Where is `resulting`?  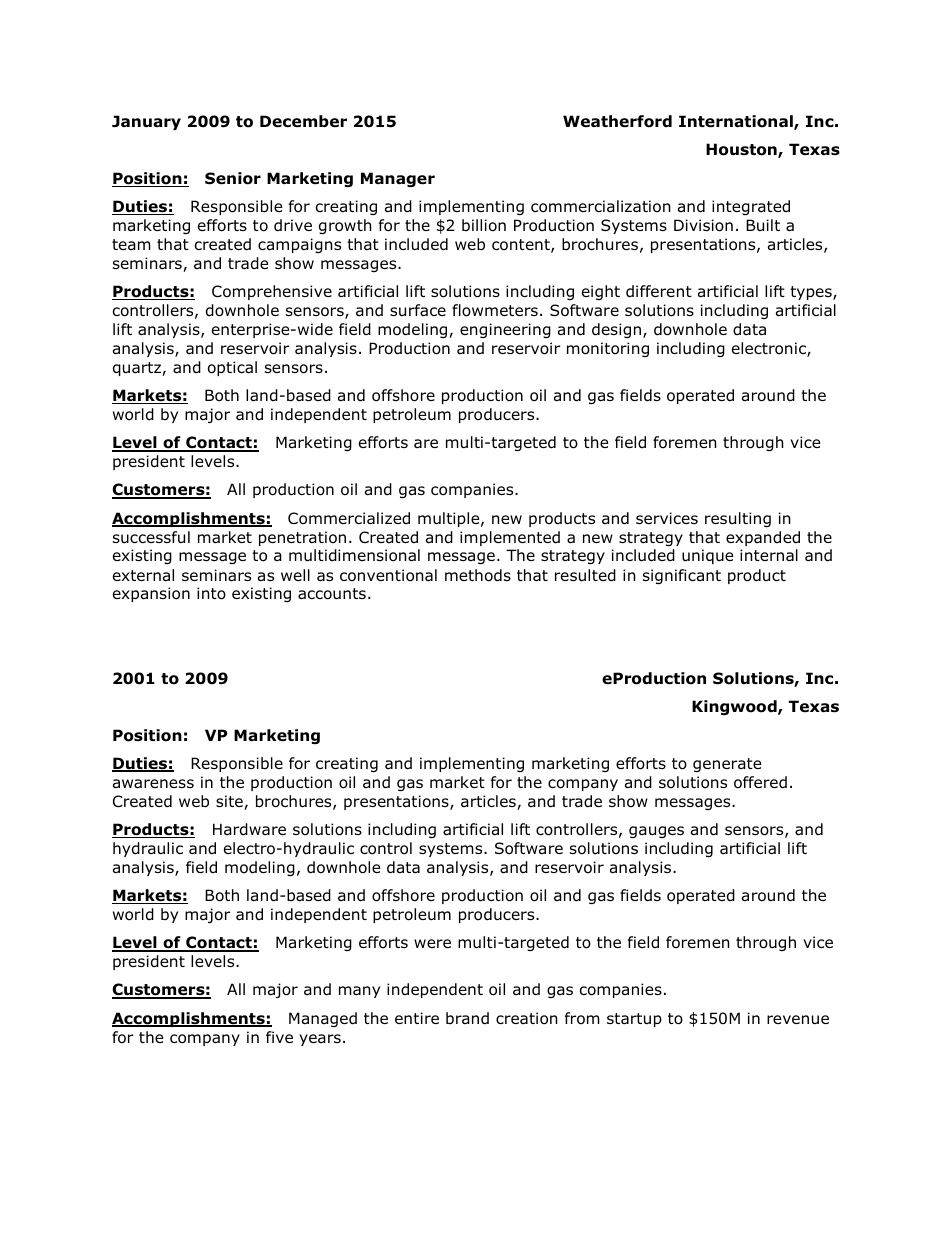 resulting is located at coordinates (738, 519).
